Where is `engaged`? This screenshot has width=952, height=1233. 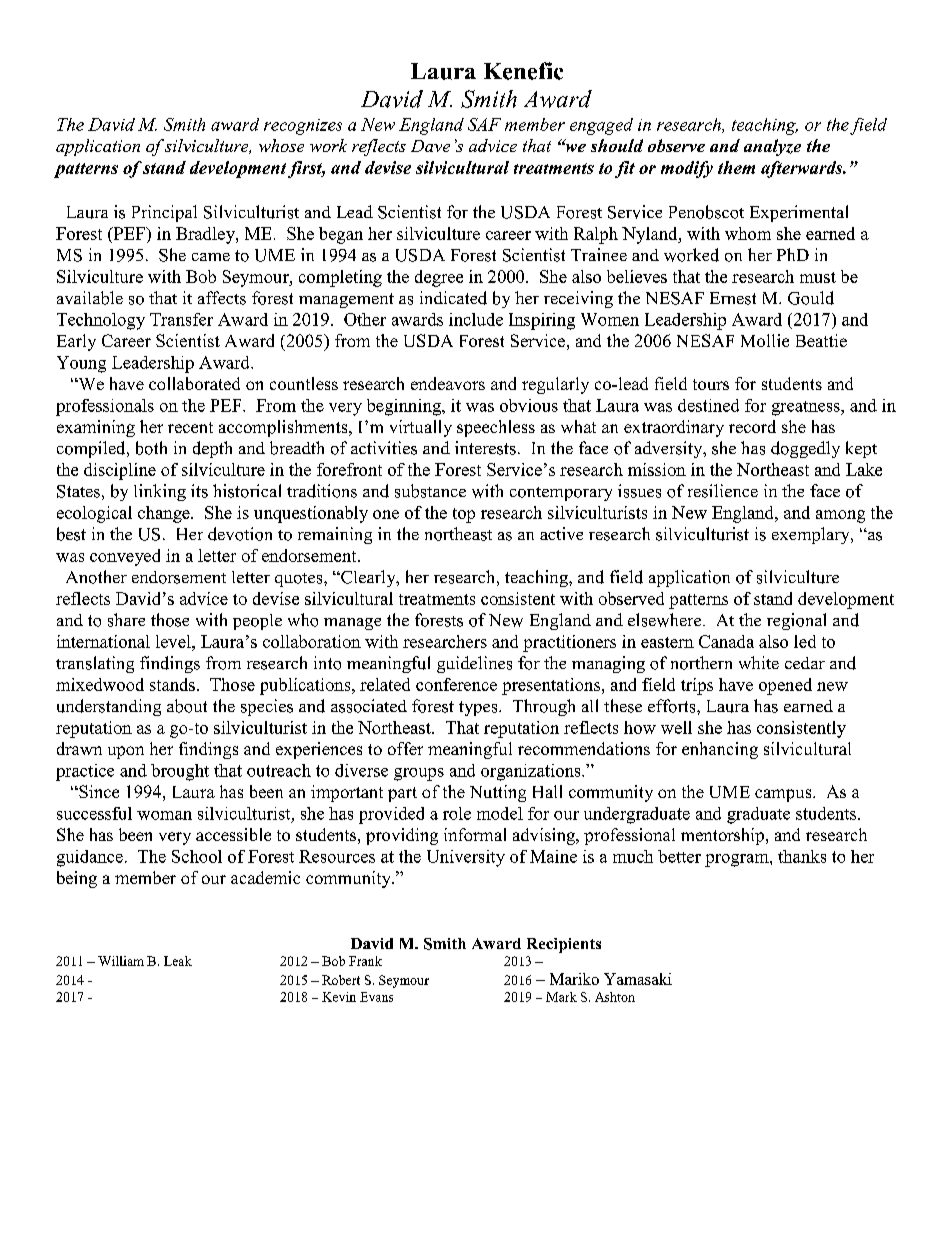 engaged is located at coordinates (601, 126).
